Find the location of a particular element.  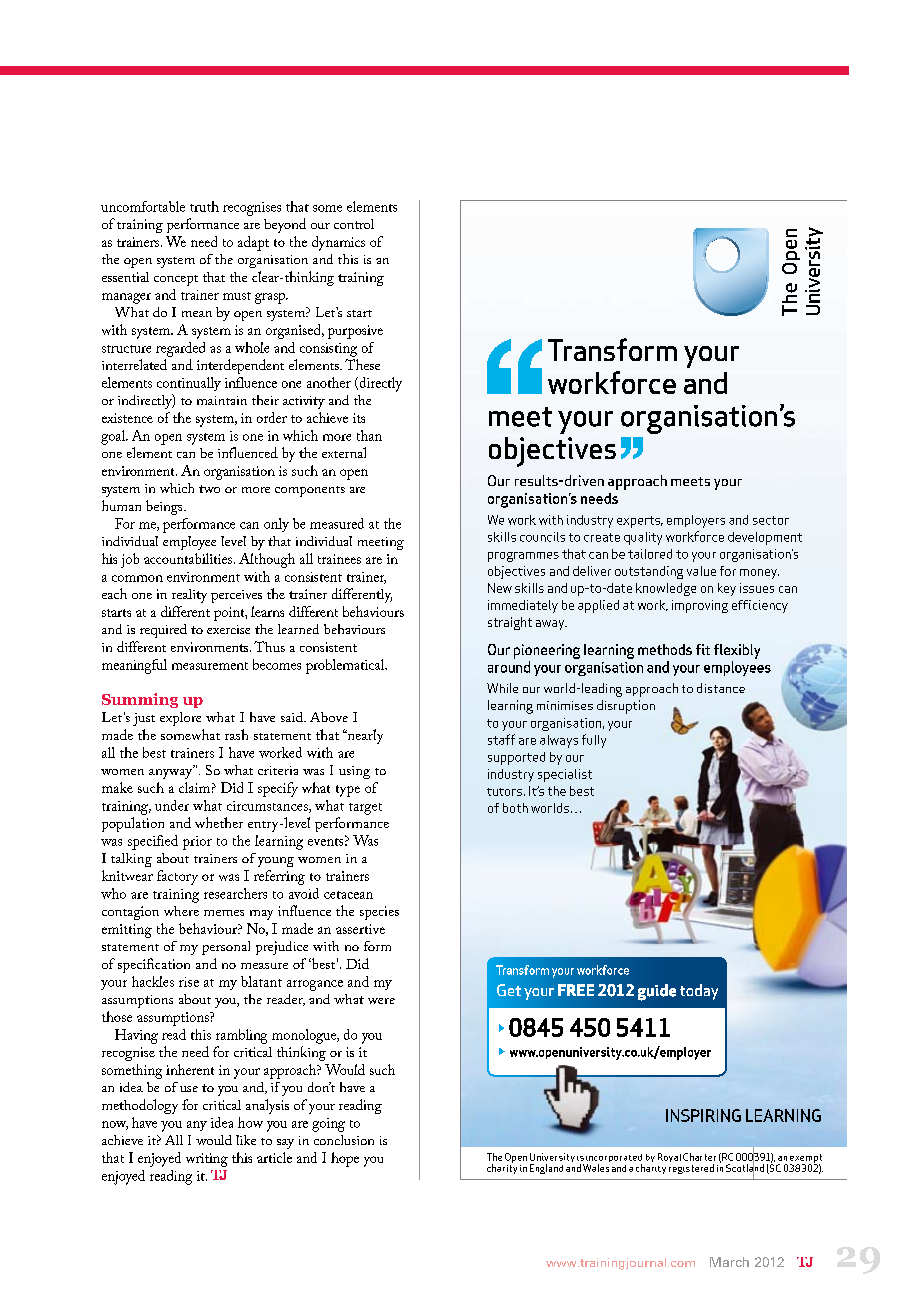

truth is located at coordinates (204, 206).
